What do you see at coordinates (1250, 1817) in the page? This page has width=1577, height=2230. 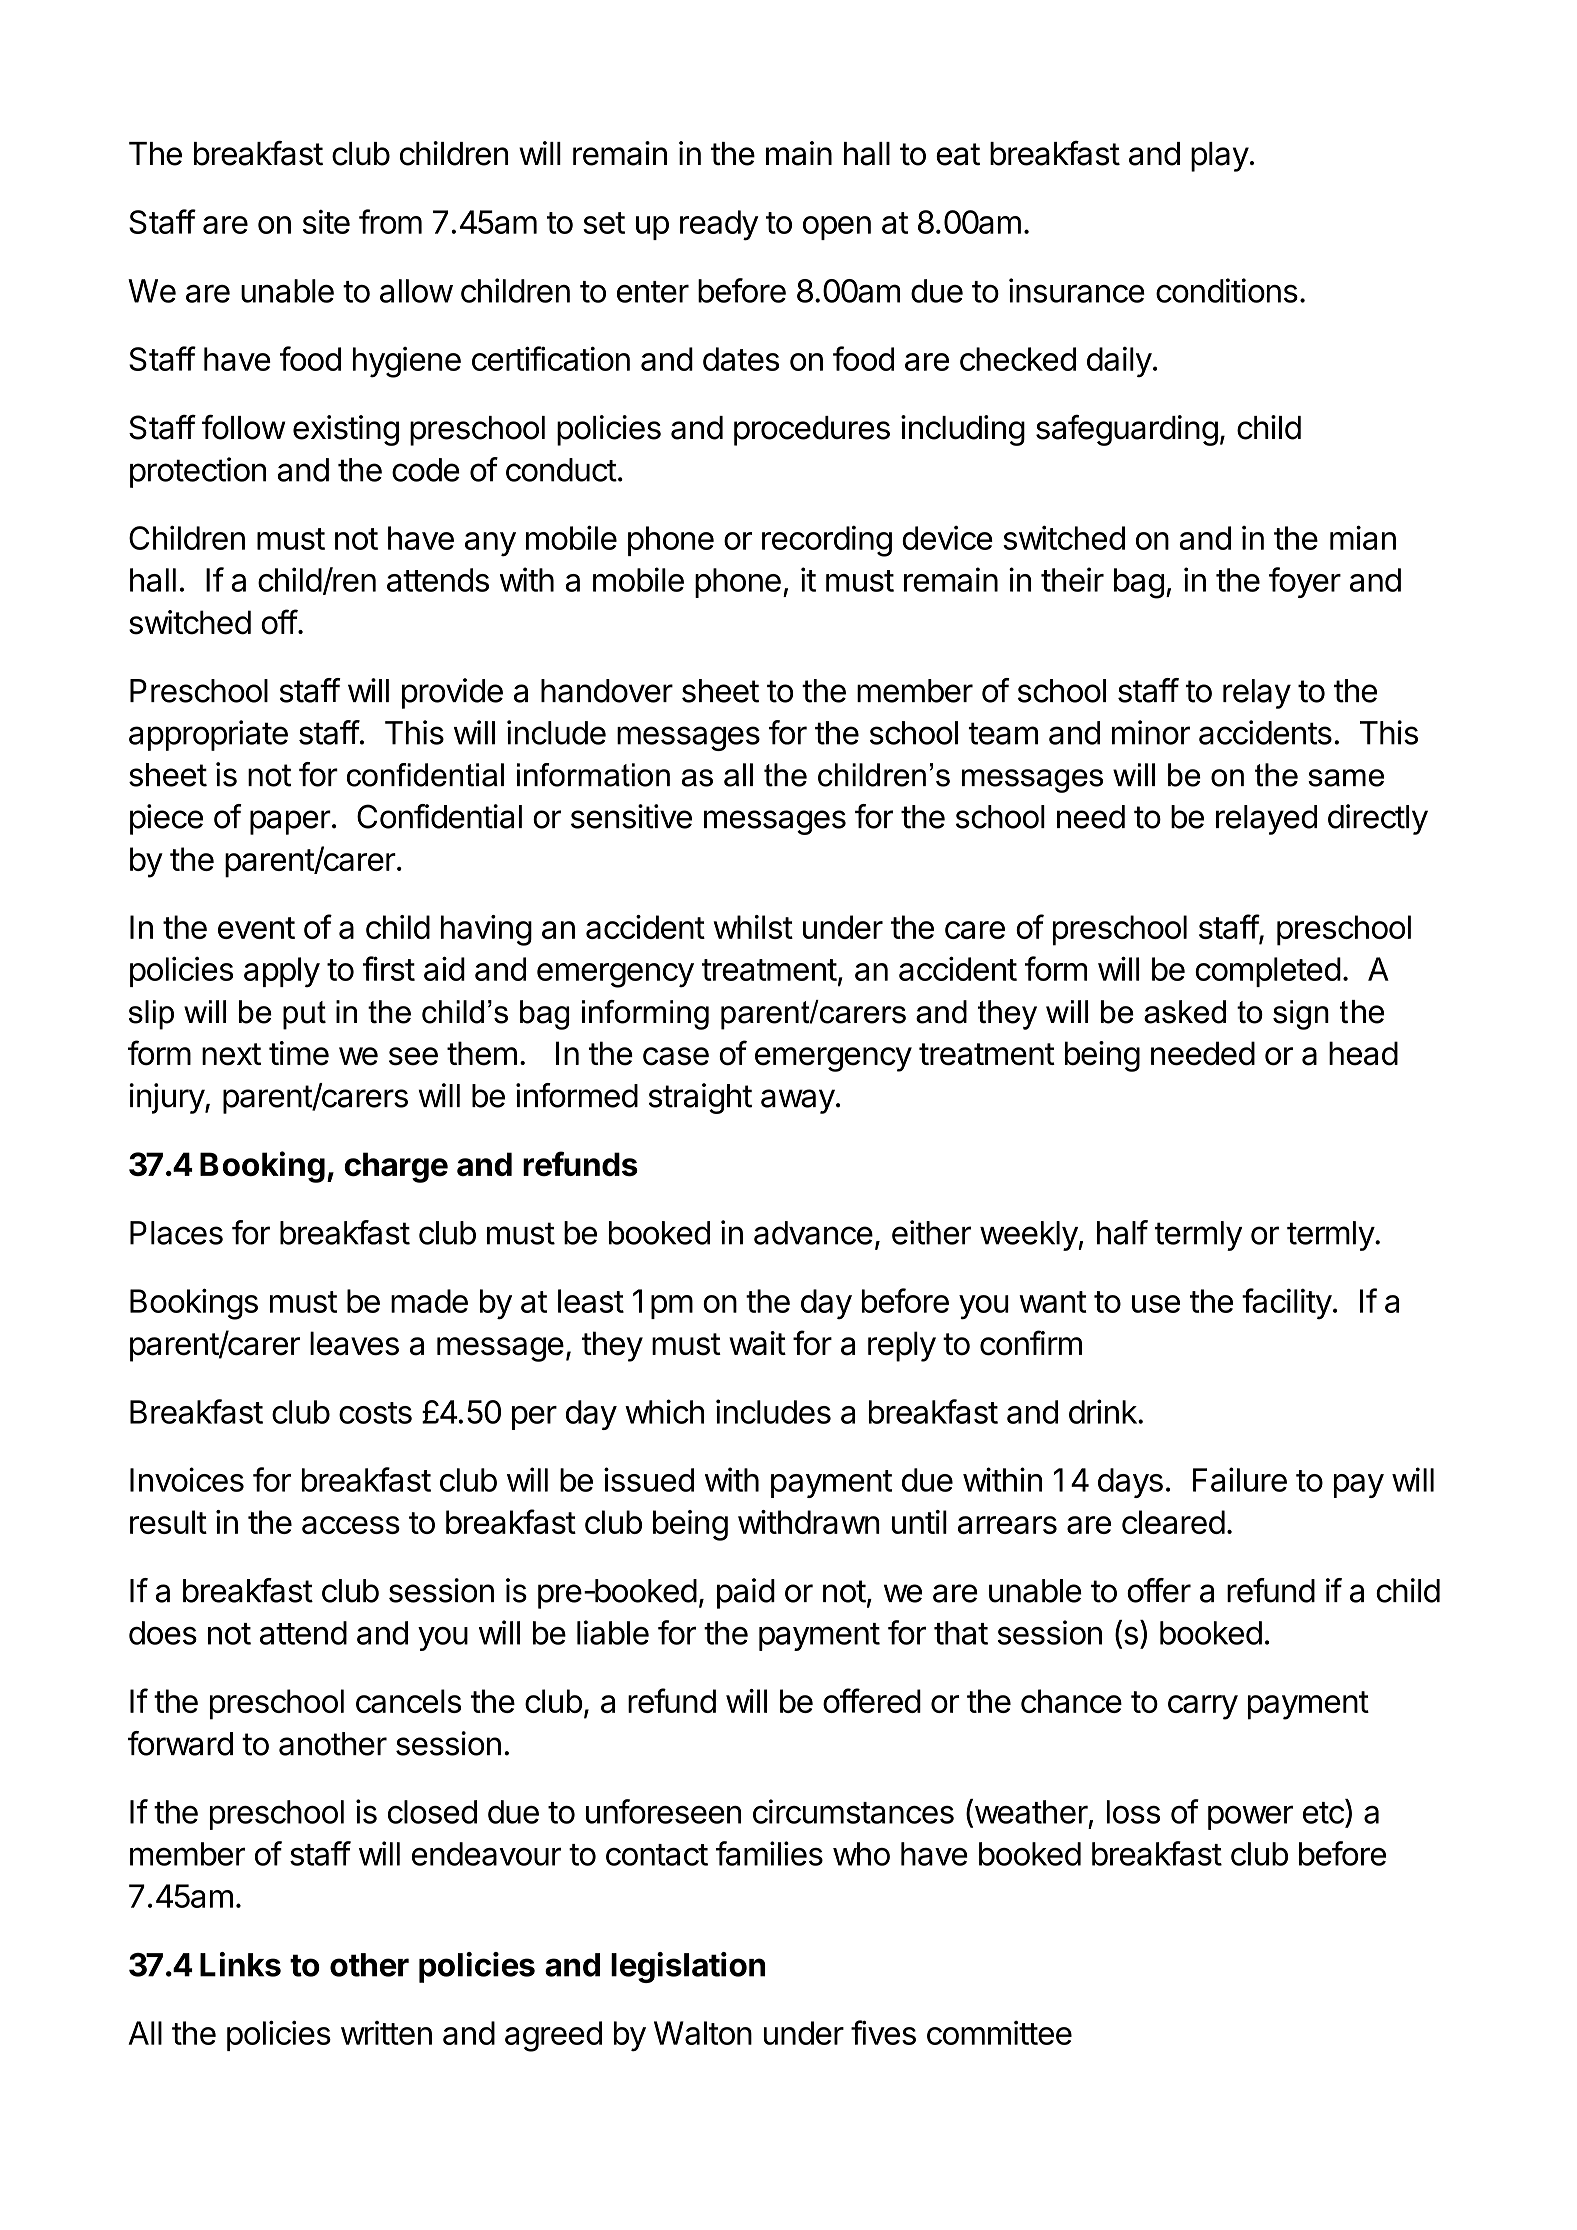 I see `power` at bounding box center [1250, 1817].
